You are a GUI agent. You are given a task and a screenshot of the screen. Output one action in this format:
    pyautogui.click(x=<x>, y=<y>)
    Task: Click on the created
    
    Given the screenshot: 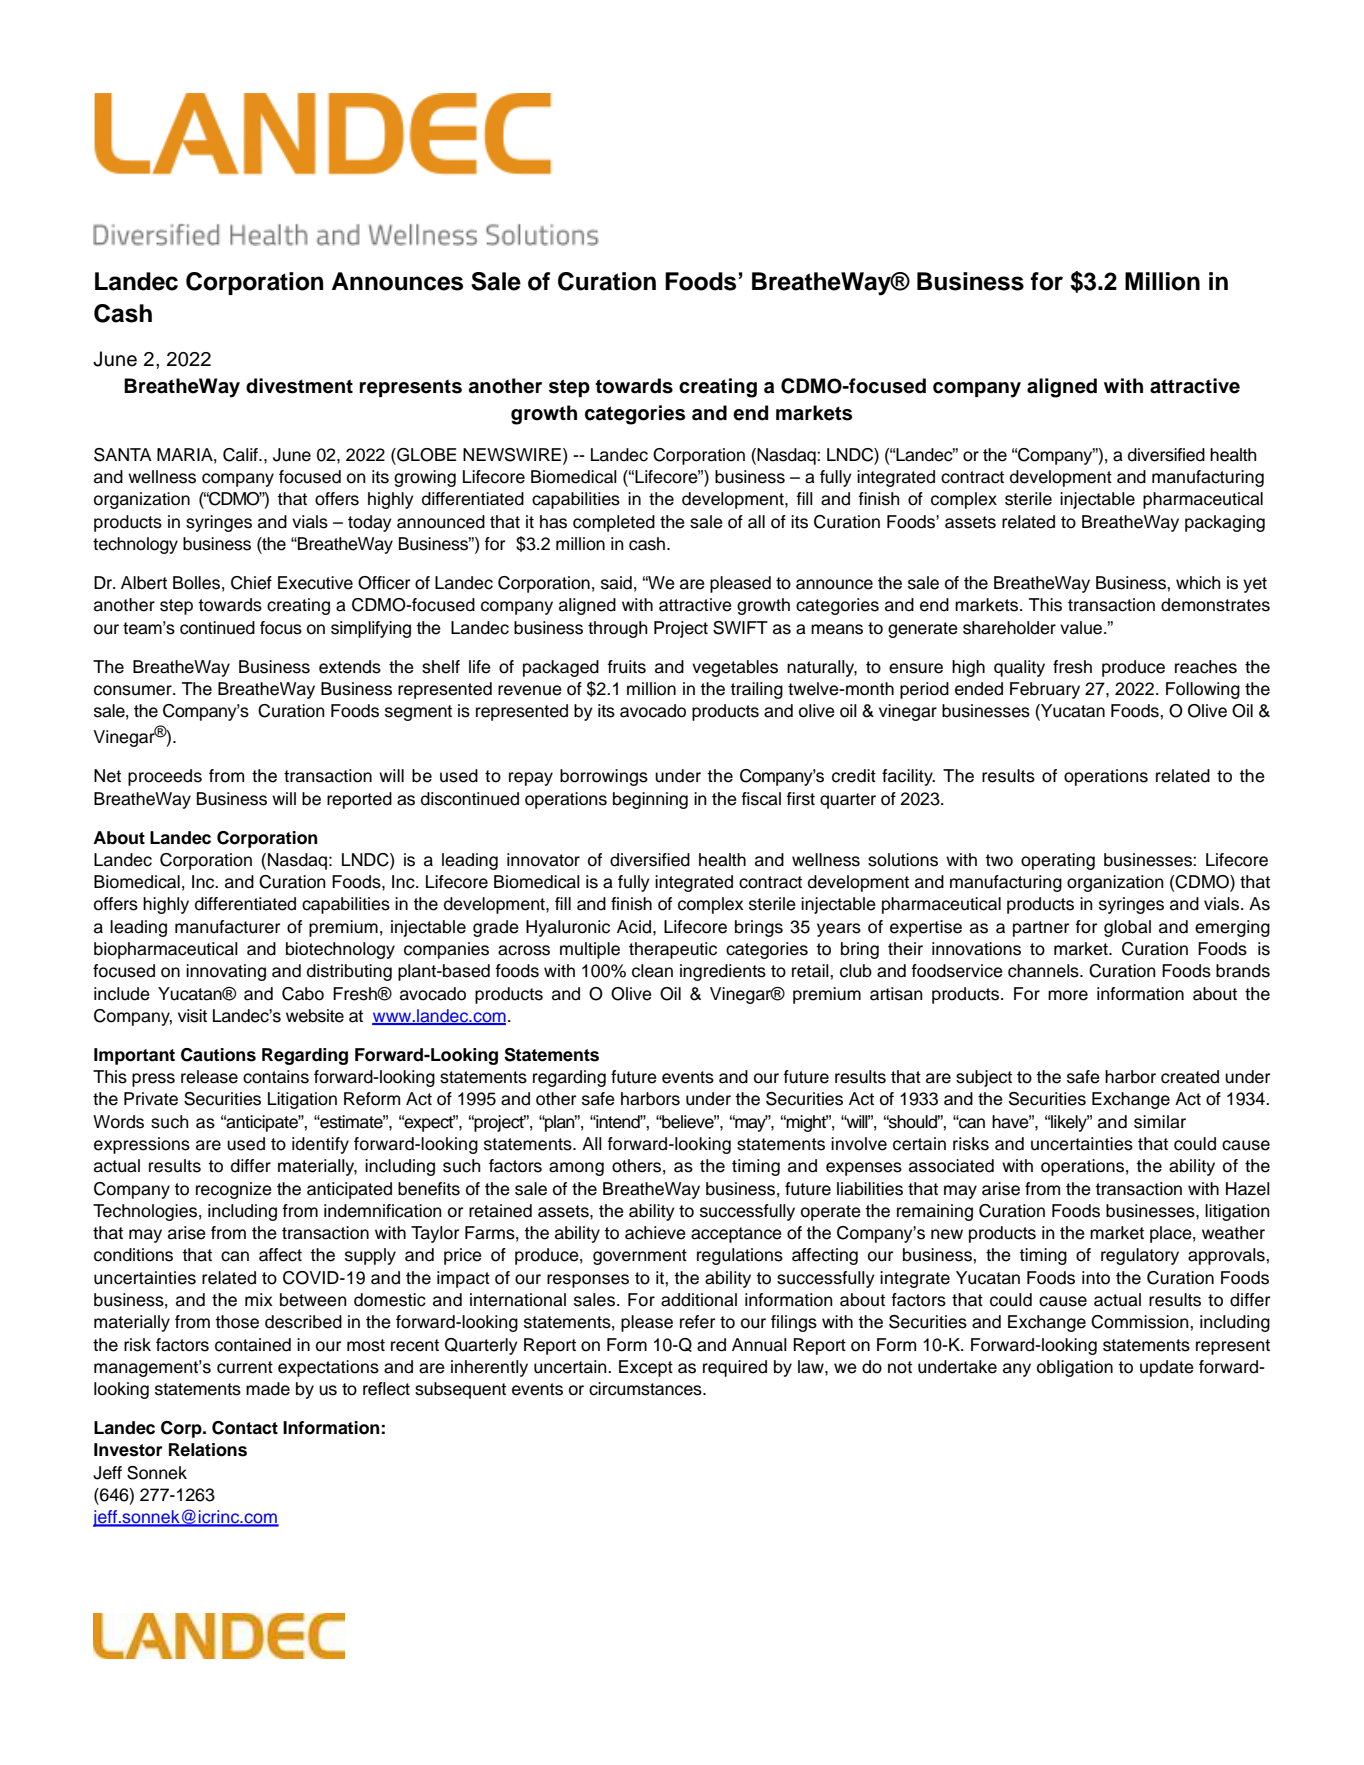 What is the action you would take?
    pyautogui.click(x=1190, y=1077)
